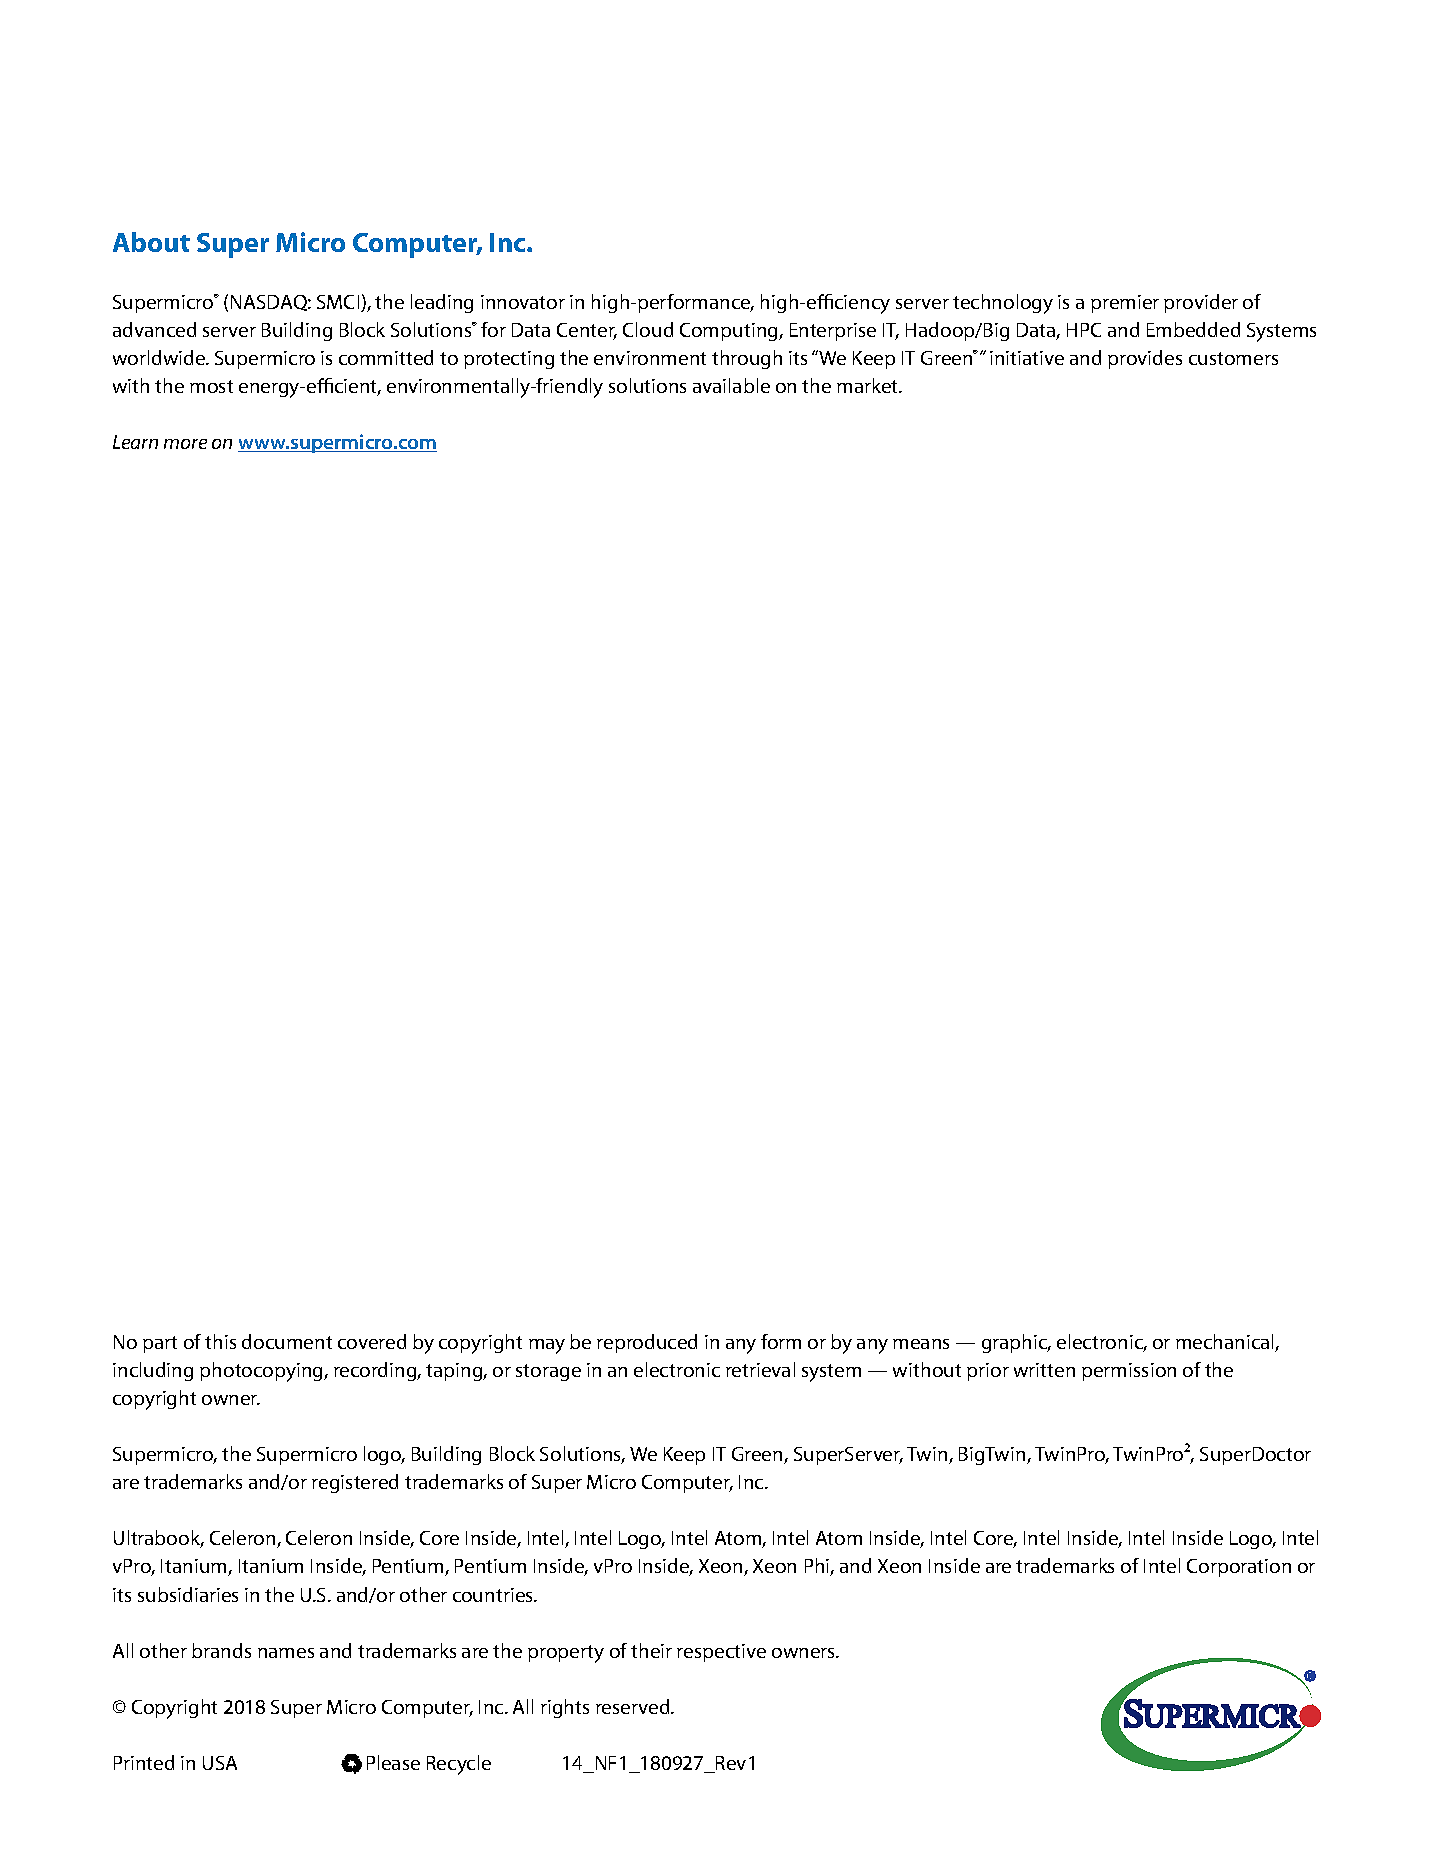 This screenshot has width=1433, height=1855. What do you see at coordinates (1145, 359) in the screenshot?
I see `provides` at bounding box center [1145, 359].
